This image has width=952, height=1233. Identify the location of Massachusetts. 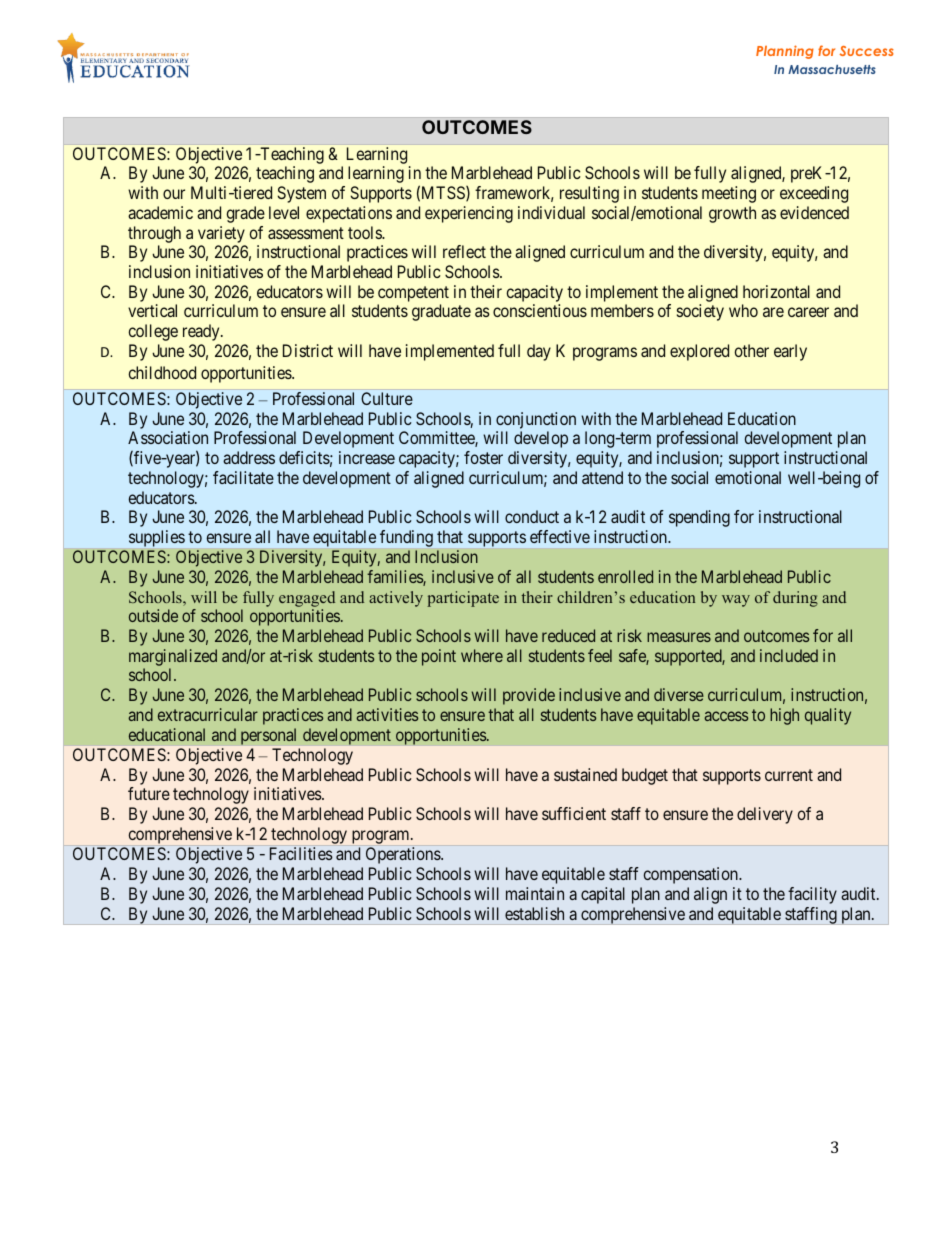
(832, 69).
